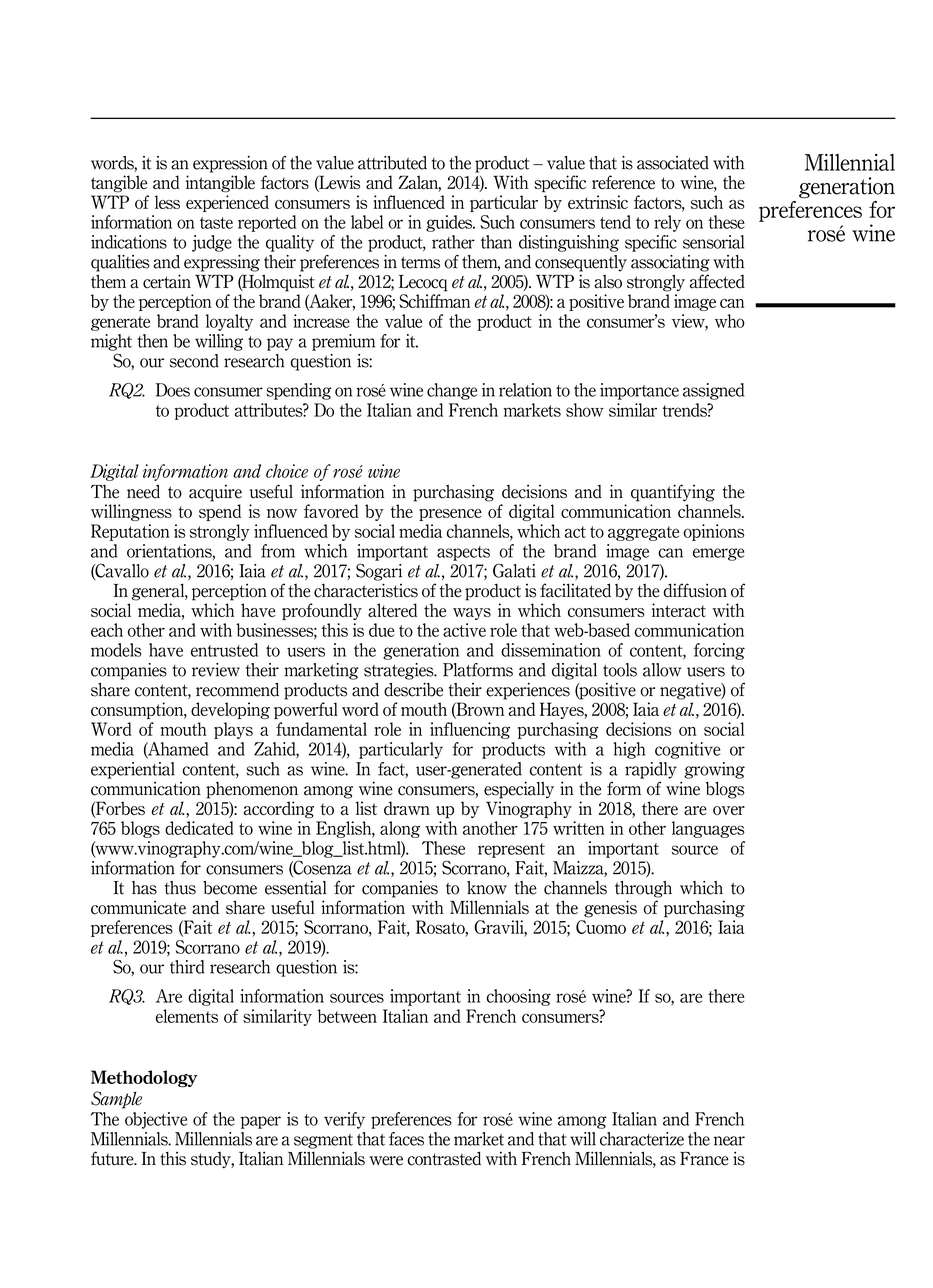 The image size is (933, 1288). Describe the element at coordinates (407, 808) in the document. I see `drawn` at that location.
